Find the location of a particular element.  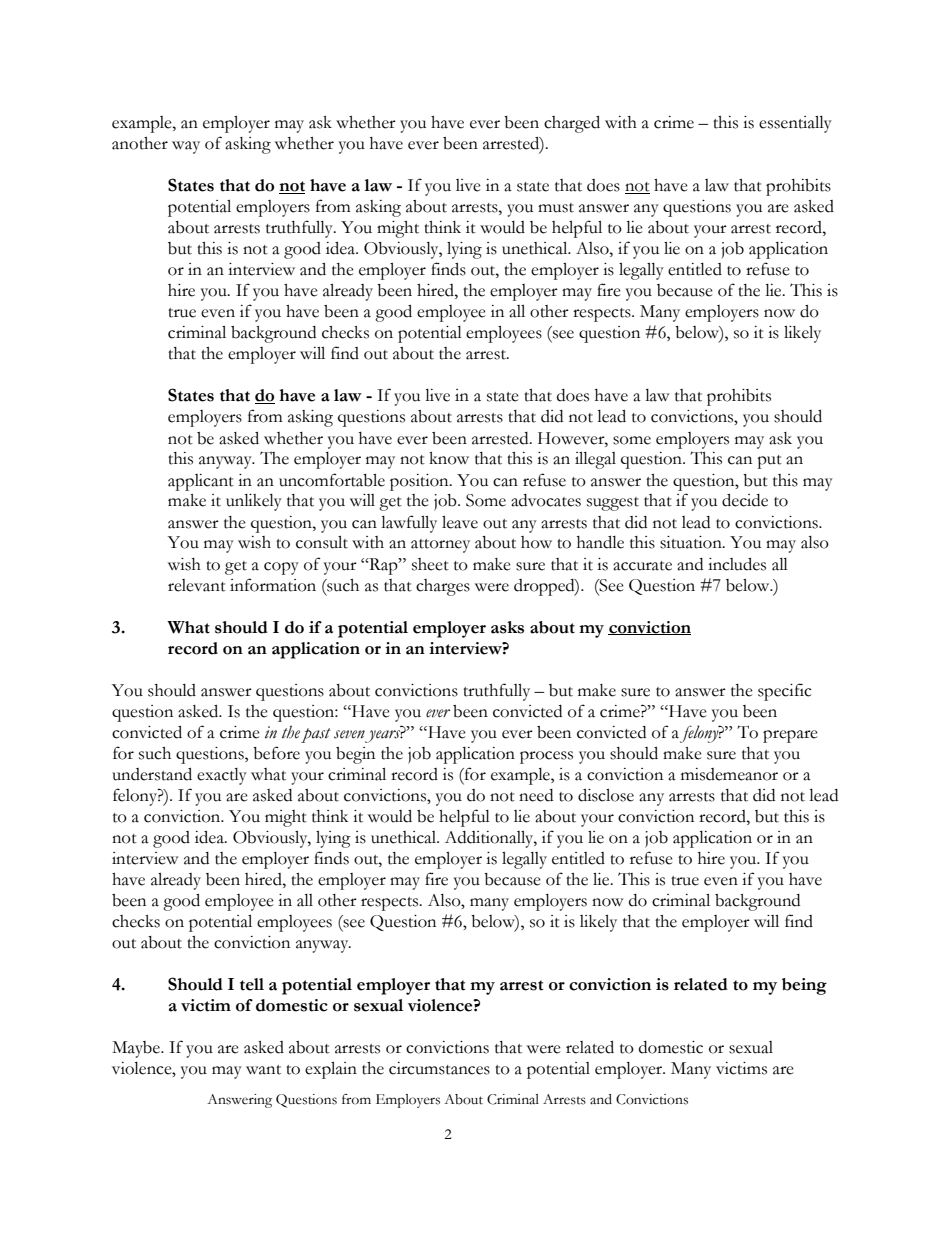

must is located at coordinates (556, 208).
